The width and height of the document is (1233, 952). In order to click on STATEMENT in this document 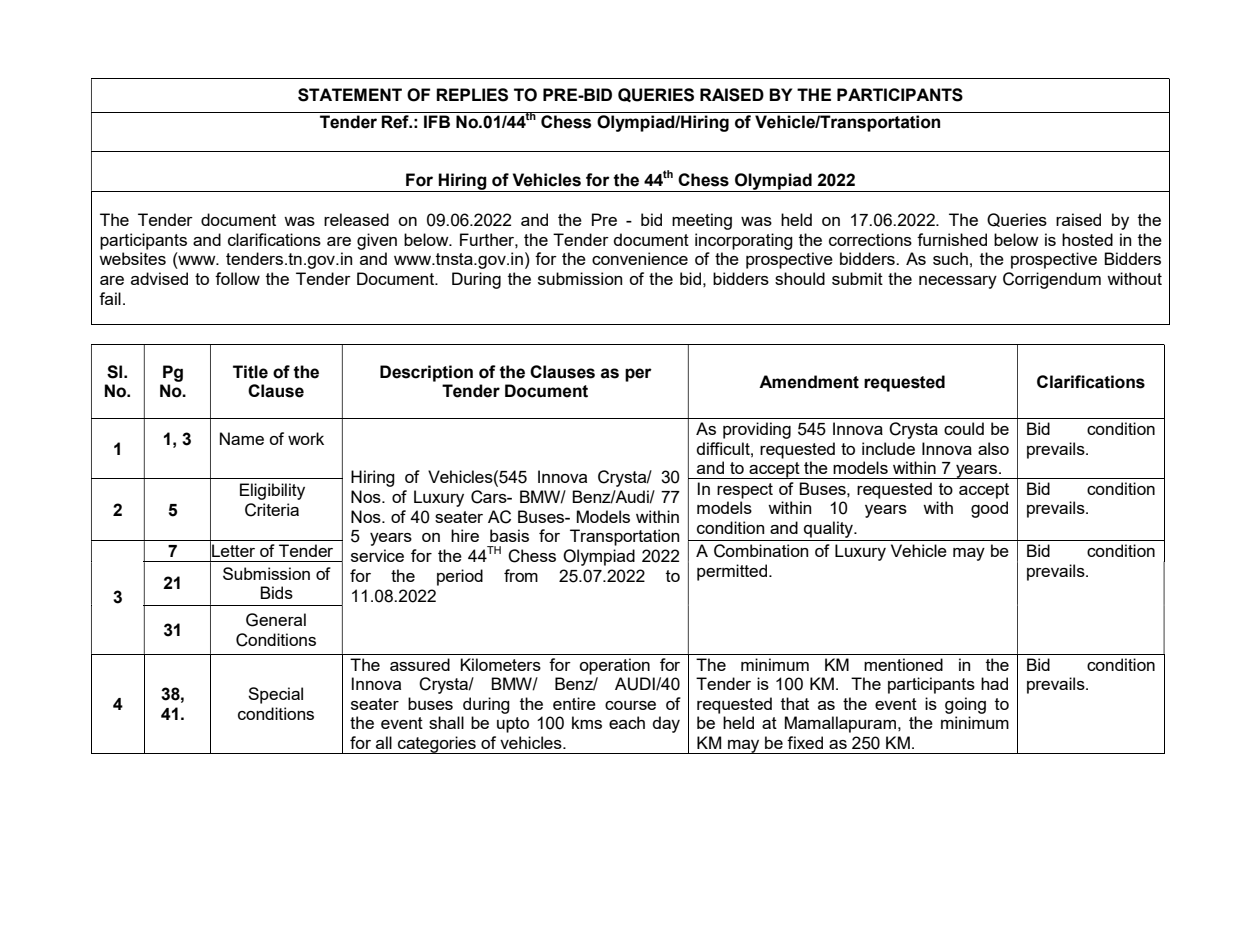, I will do `click(350, 95)`.
